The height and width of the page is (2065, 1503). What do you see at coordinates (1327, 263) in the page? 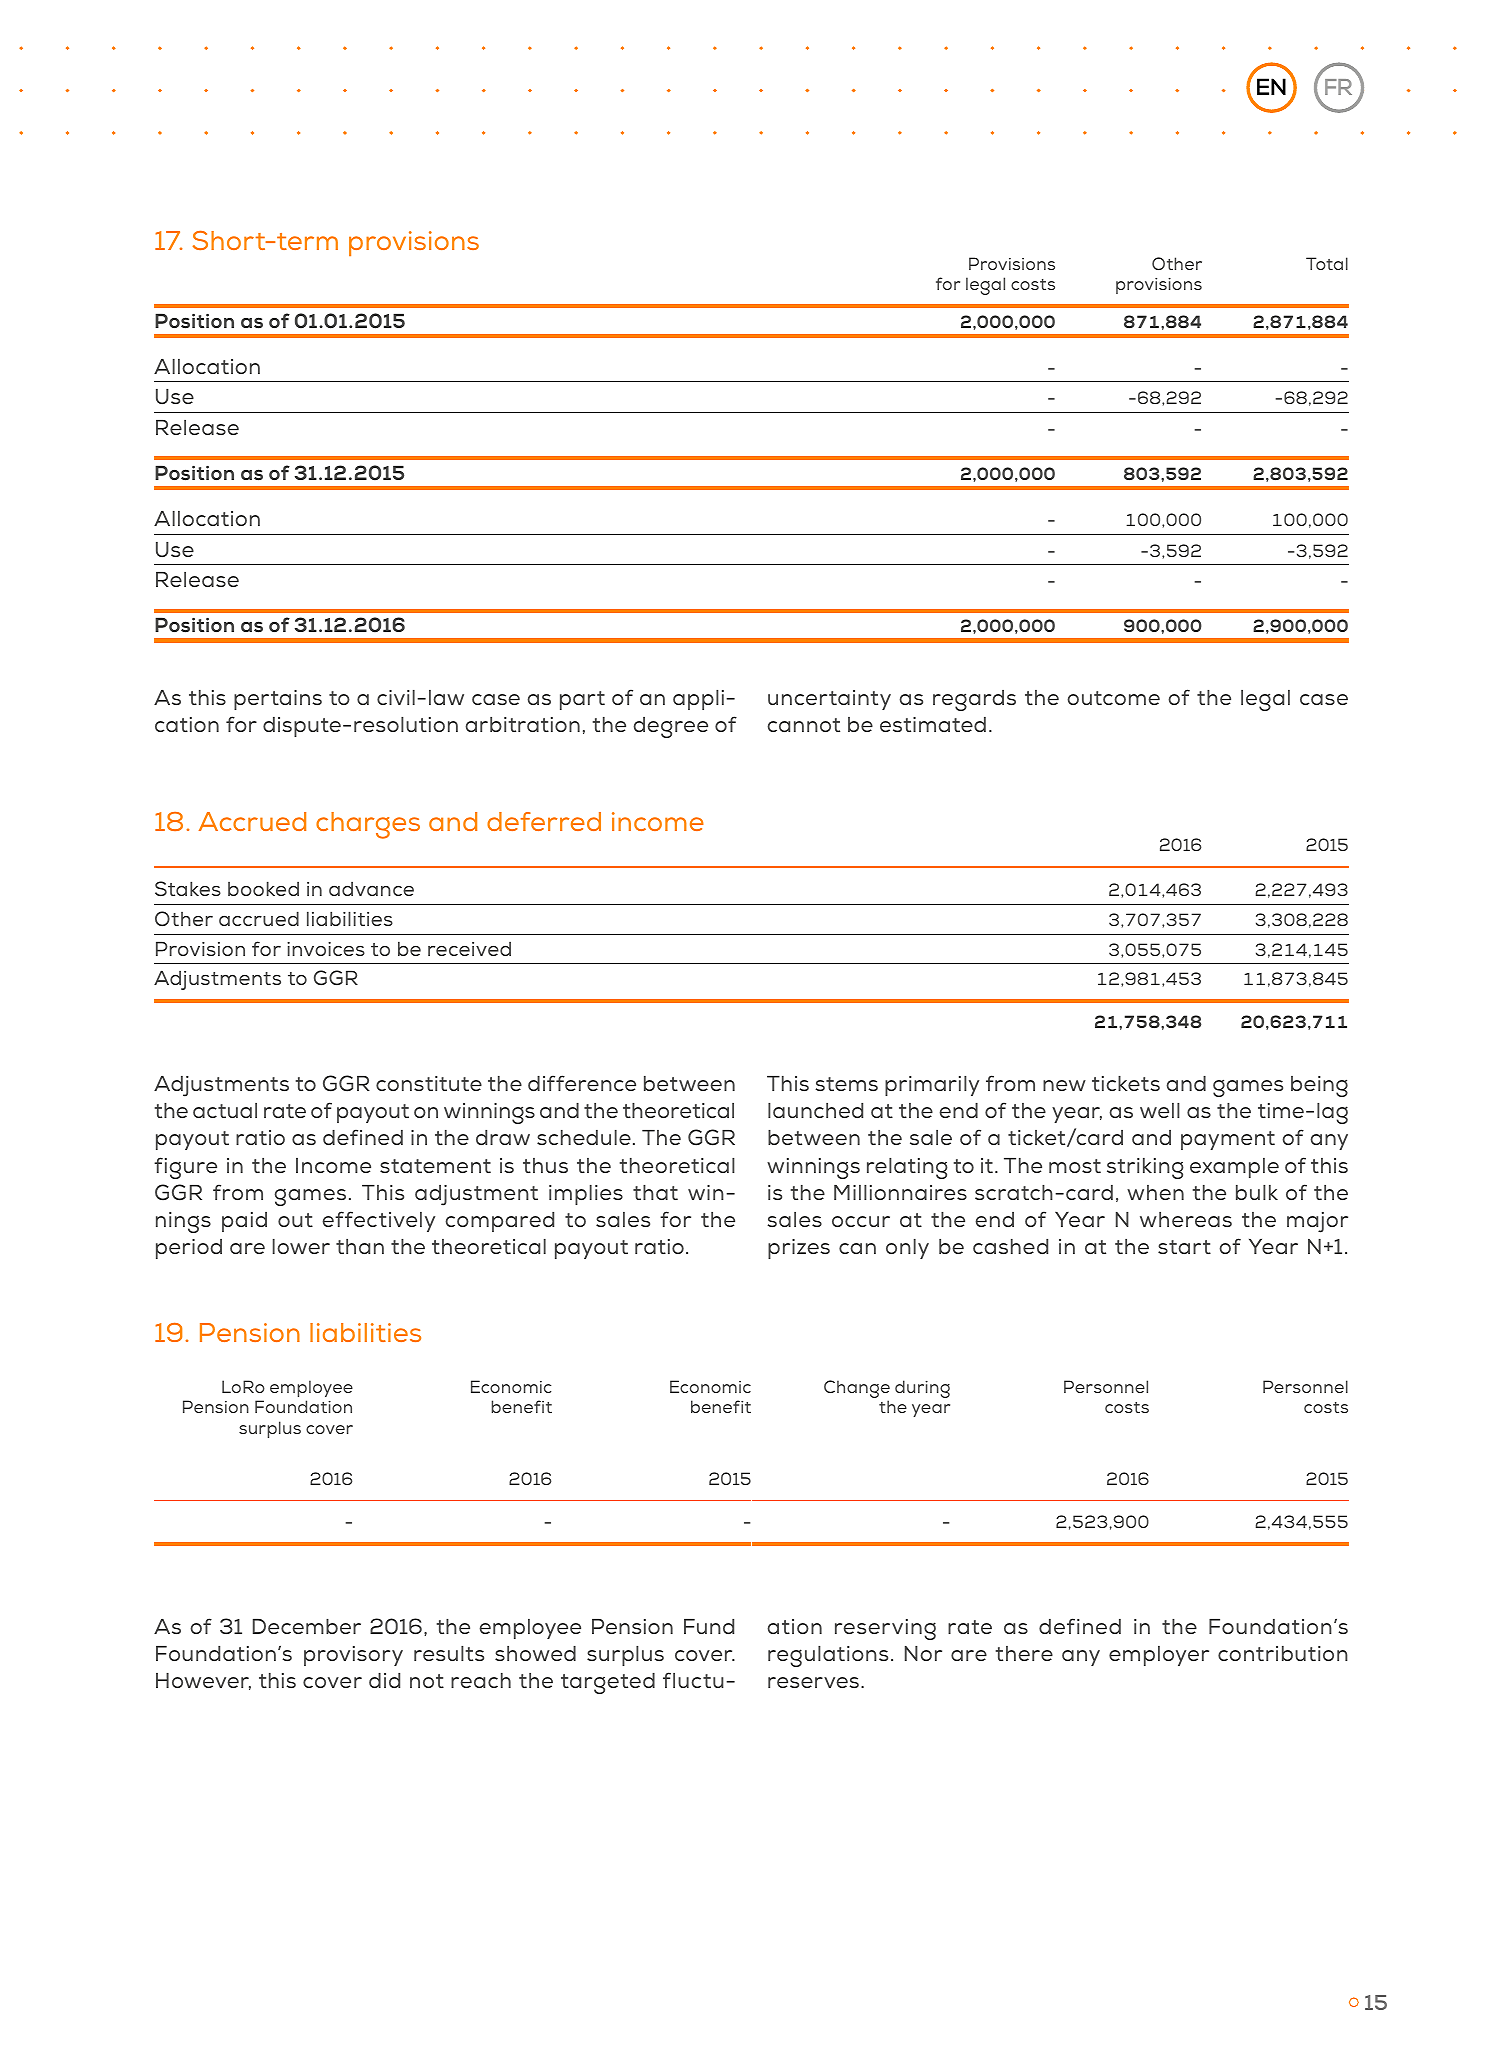
I see `Total` at bounding box center [1327, 263].
